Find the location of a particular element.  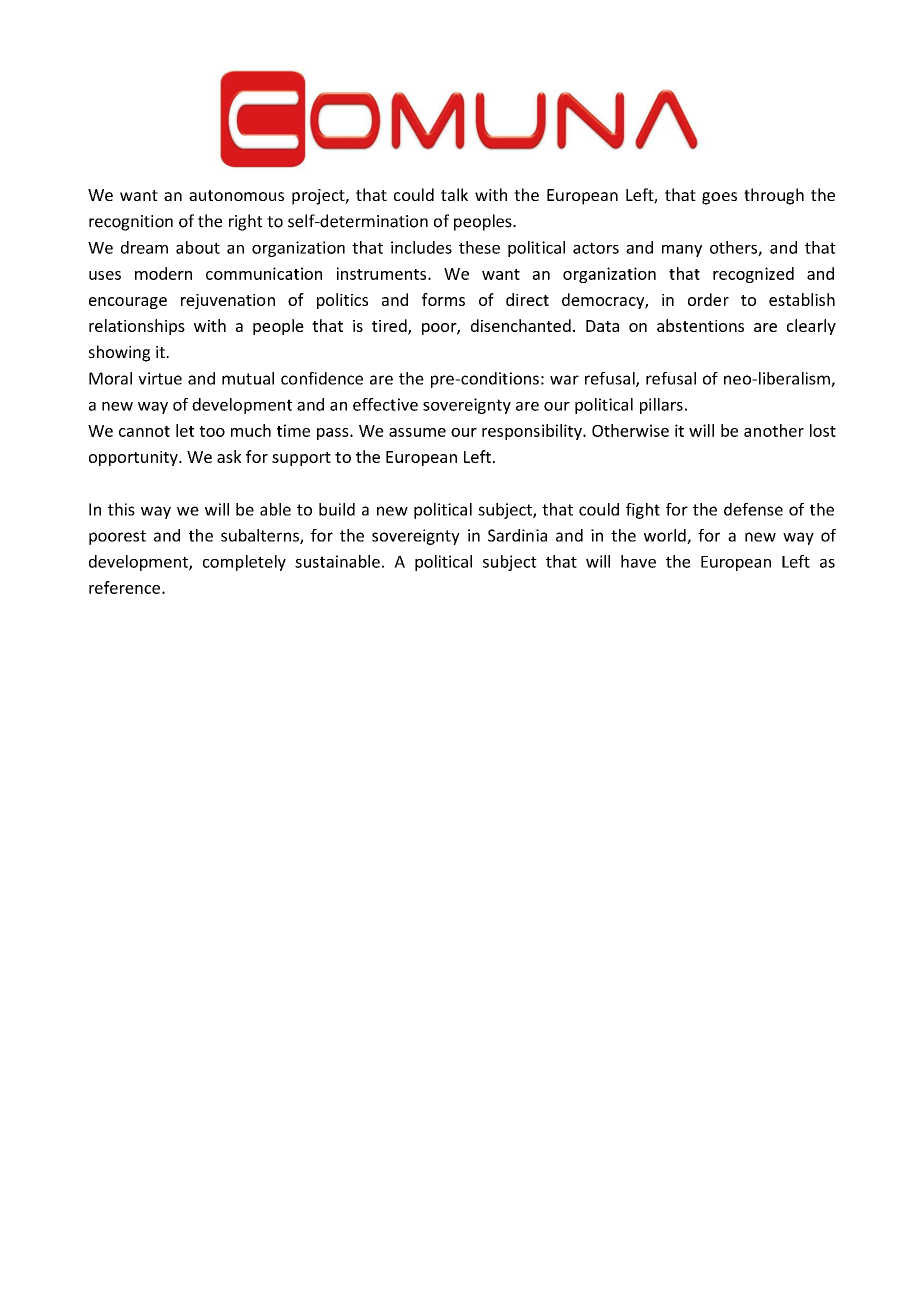

pillars is located at coordinates (661, 406).
